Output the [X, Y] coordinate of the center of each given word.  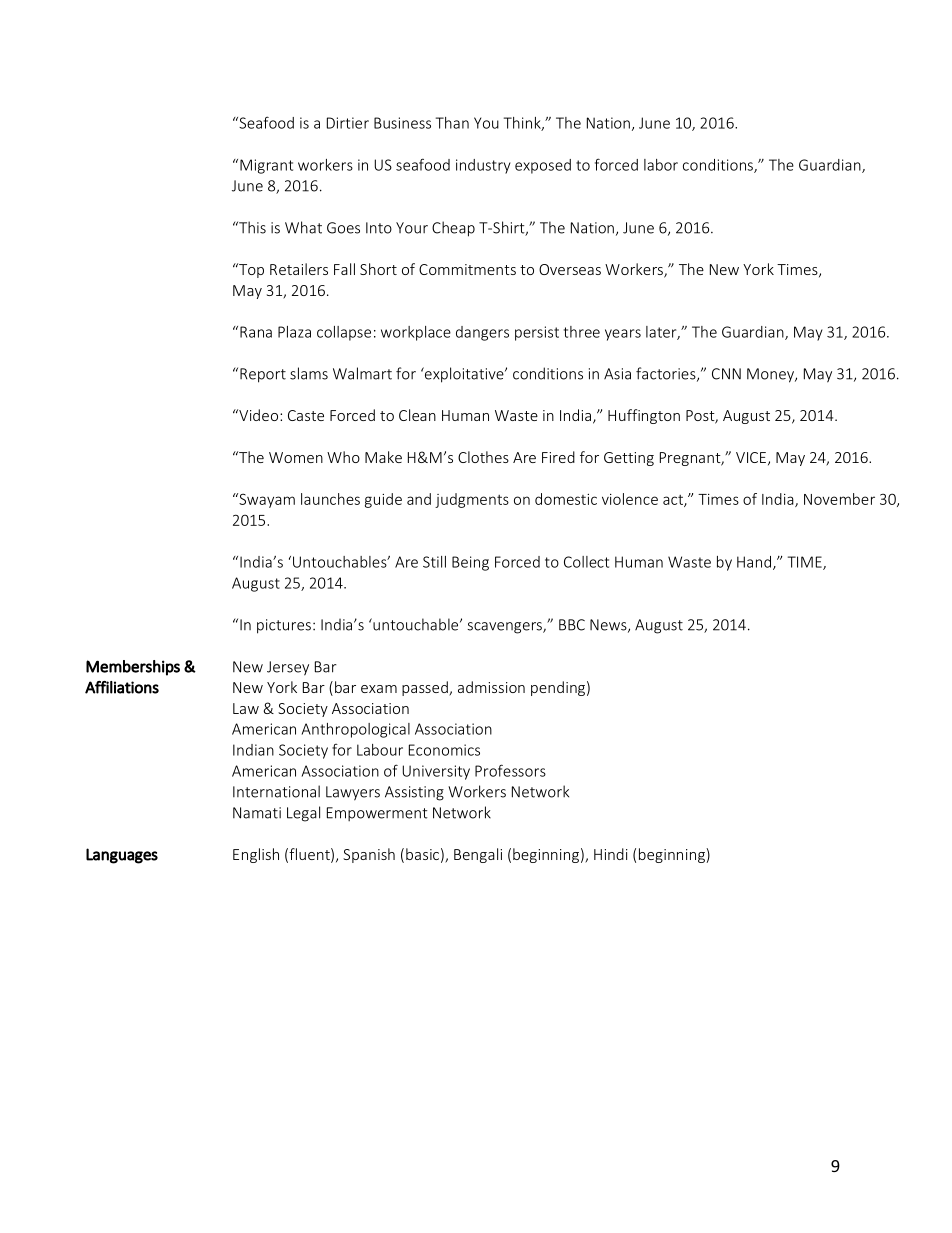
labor [661, 165]
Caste [306, 415]
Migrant [266, 166]
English [256, 855]
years [623, 335]
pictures [284, 626]
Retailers [299, 269]
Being [470, 563]
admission [491, 687]
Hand [754, 562]
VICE [751, 457]
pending [558, 688]
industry [483, 166]
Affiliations [122, 687]
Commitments [467, 269]
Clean [417, 415]
